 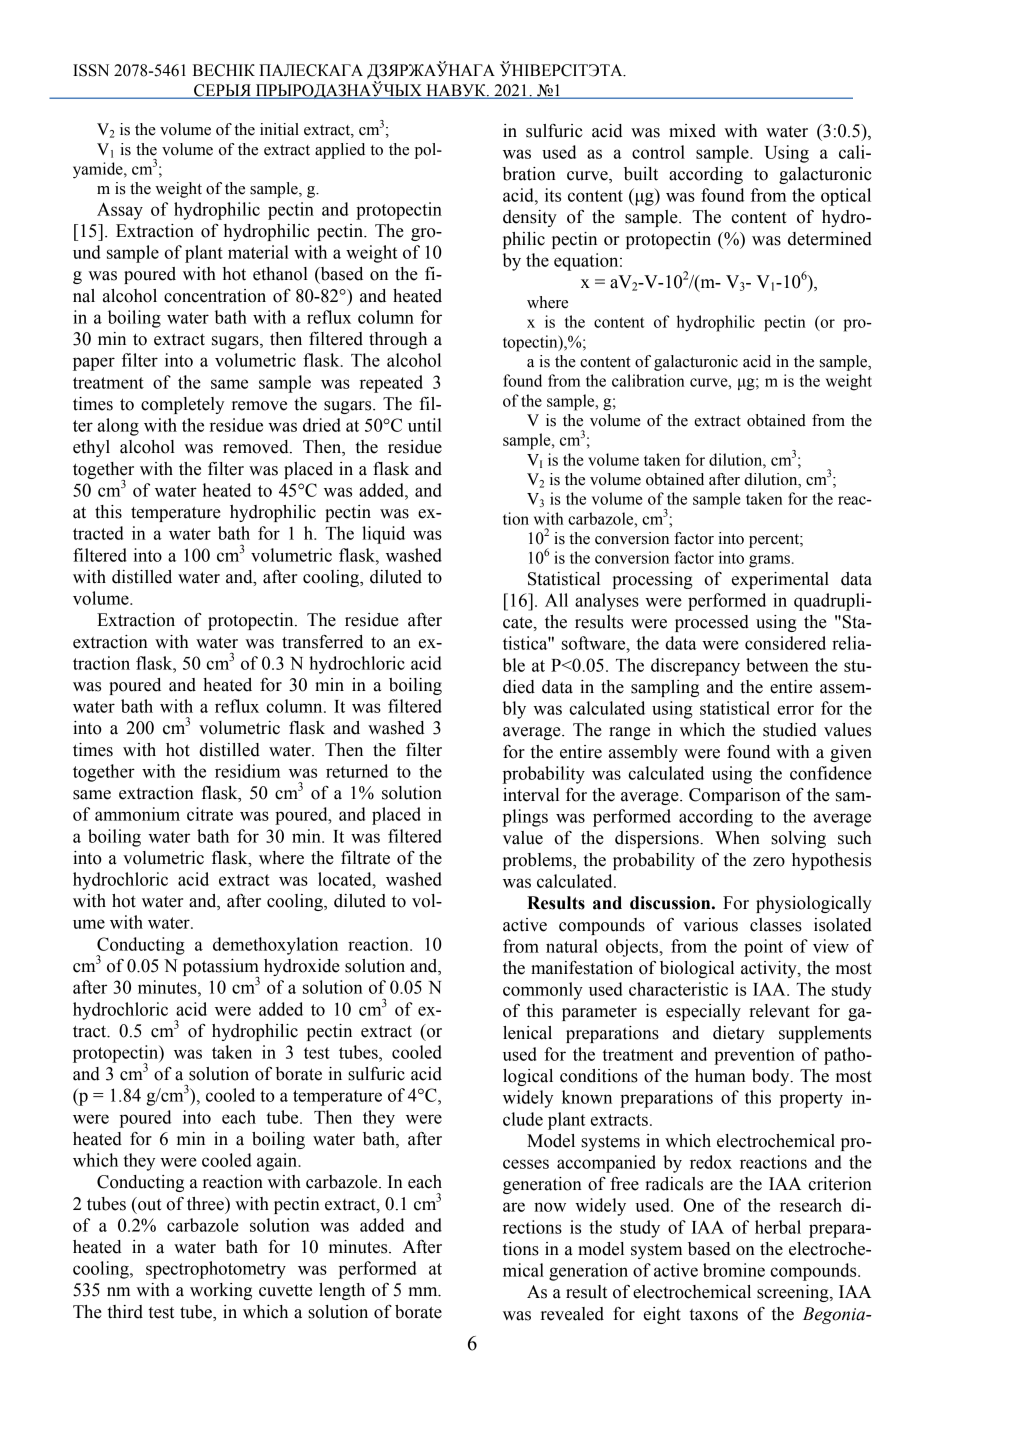 What do you see at coordinates (531, 795) in the screenshot?
I see `interval` at bounding box center [531, 795].
